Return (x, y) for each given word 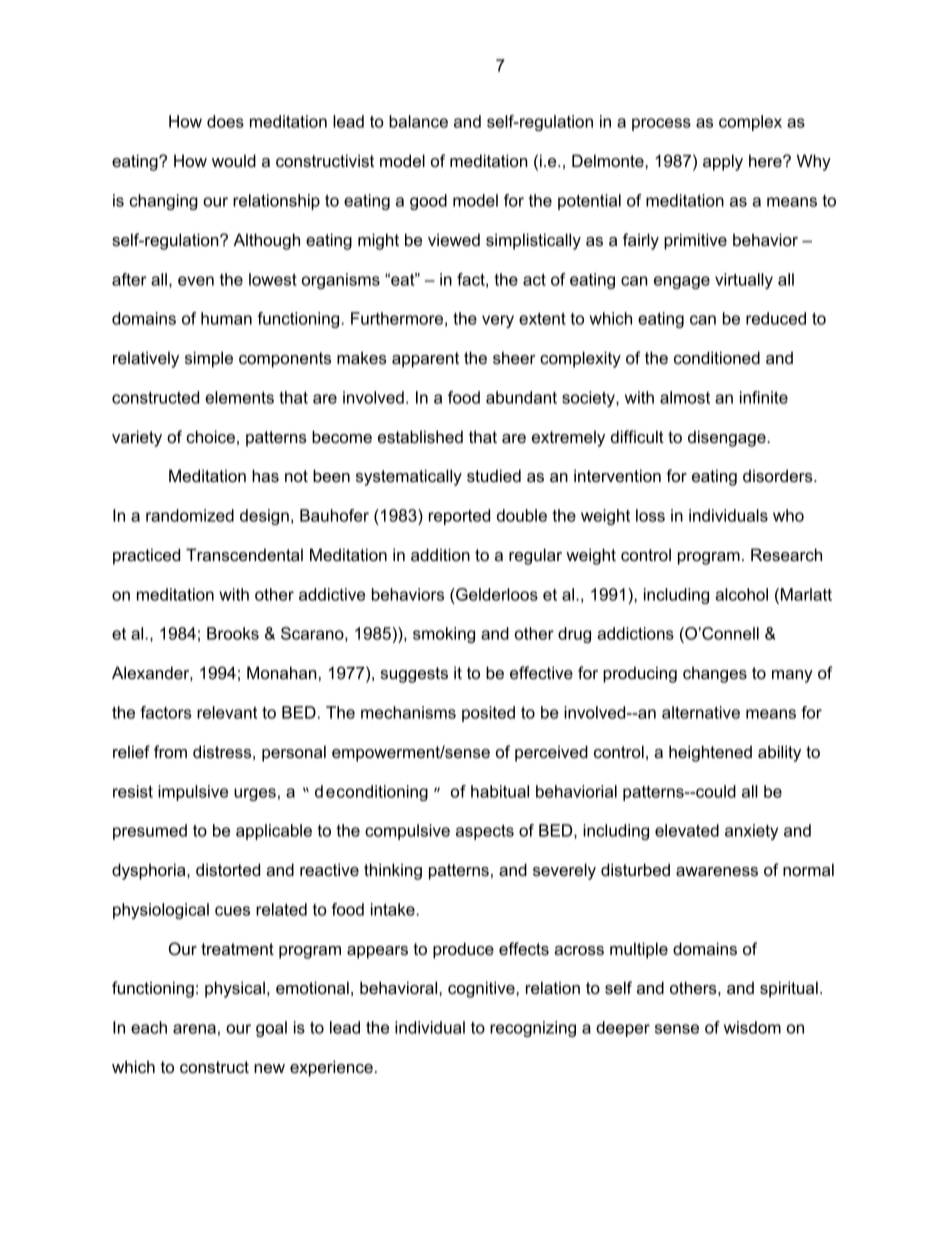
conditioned (717, 357)
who (788, 515)
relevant (227, 712)
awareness (717, 871)
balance (418, 121)
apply (723, 162)
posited (488, 714)
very (498, 321)
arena (194, 1029)
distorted (228, 869)
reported (459, 517)
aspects (485, 832)
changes (715, 675)
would (234, 160)
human (226, 318)
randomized (190, 515)
